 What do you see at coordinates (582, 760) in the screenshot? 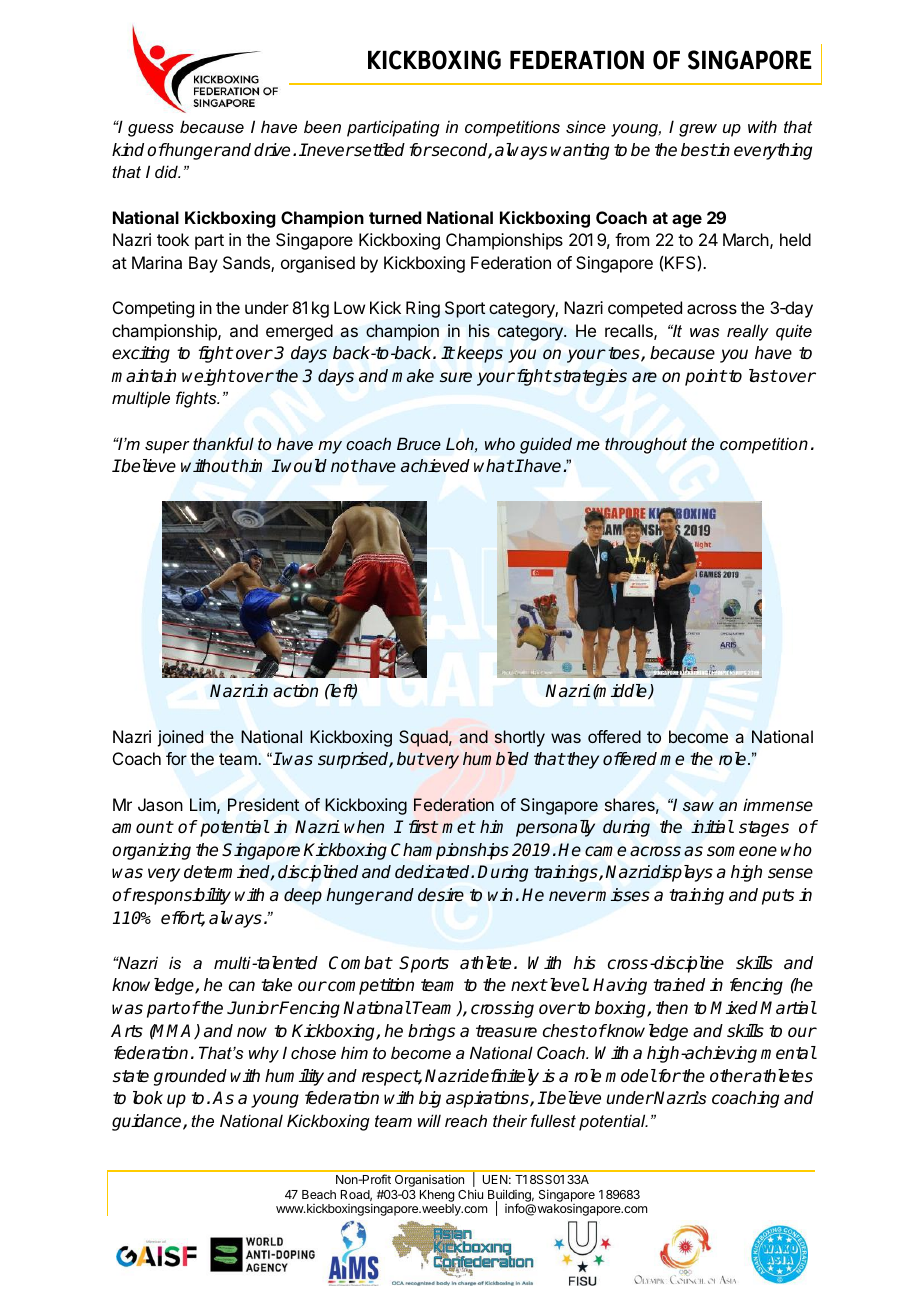
I see `they` at bounding box center [582, 760].
